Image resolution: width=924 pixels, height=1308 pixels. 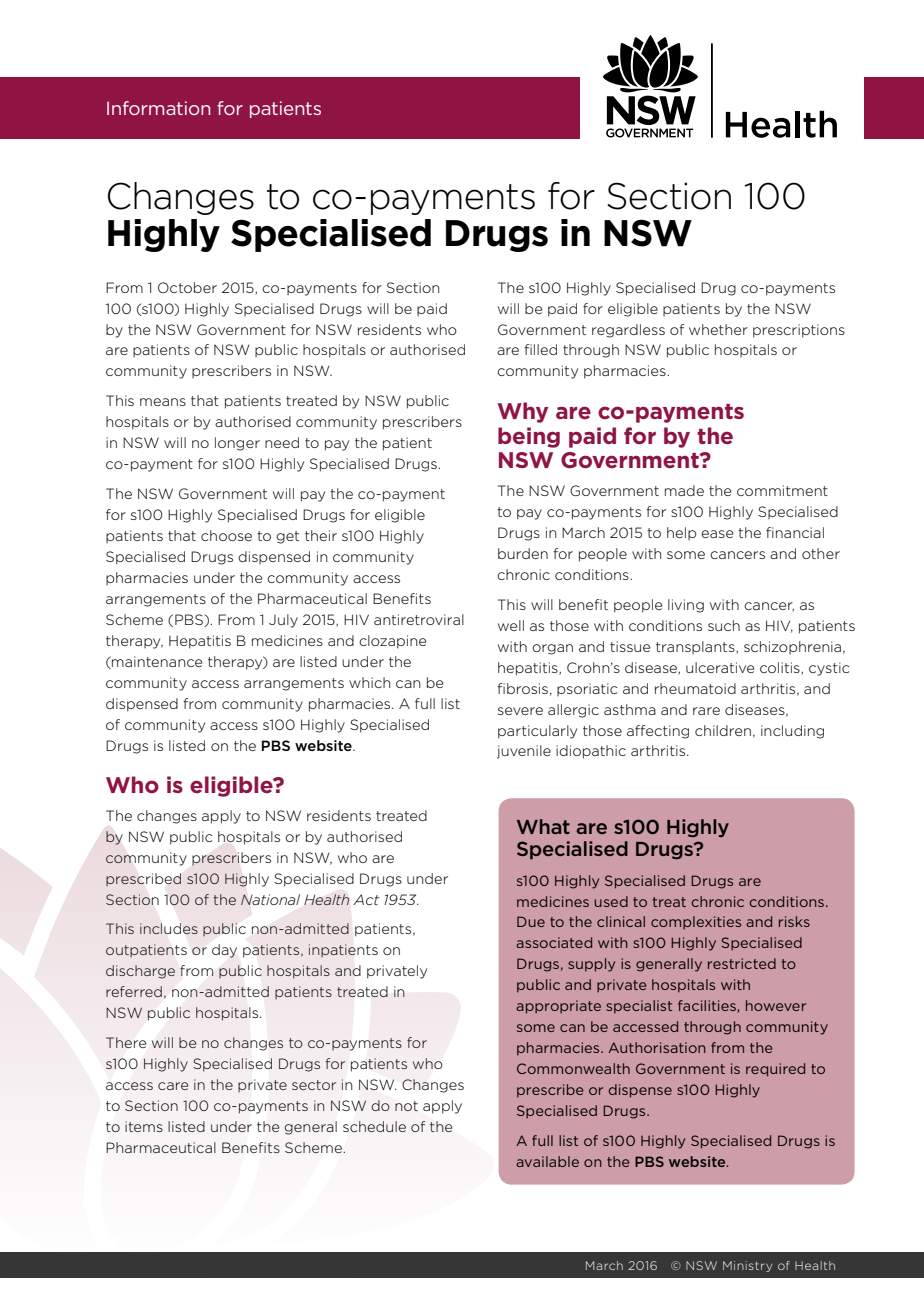 What do you see at coordinates (541, 349) in the document?
I see `filled` at bounding box center [541, 349].
